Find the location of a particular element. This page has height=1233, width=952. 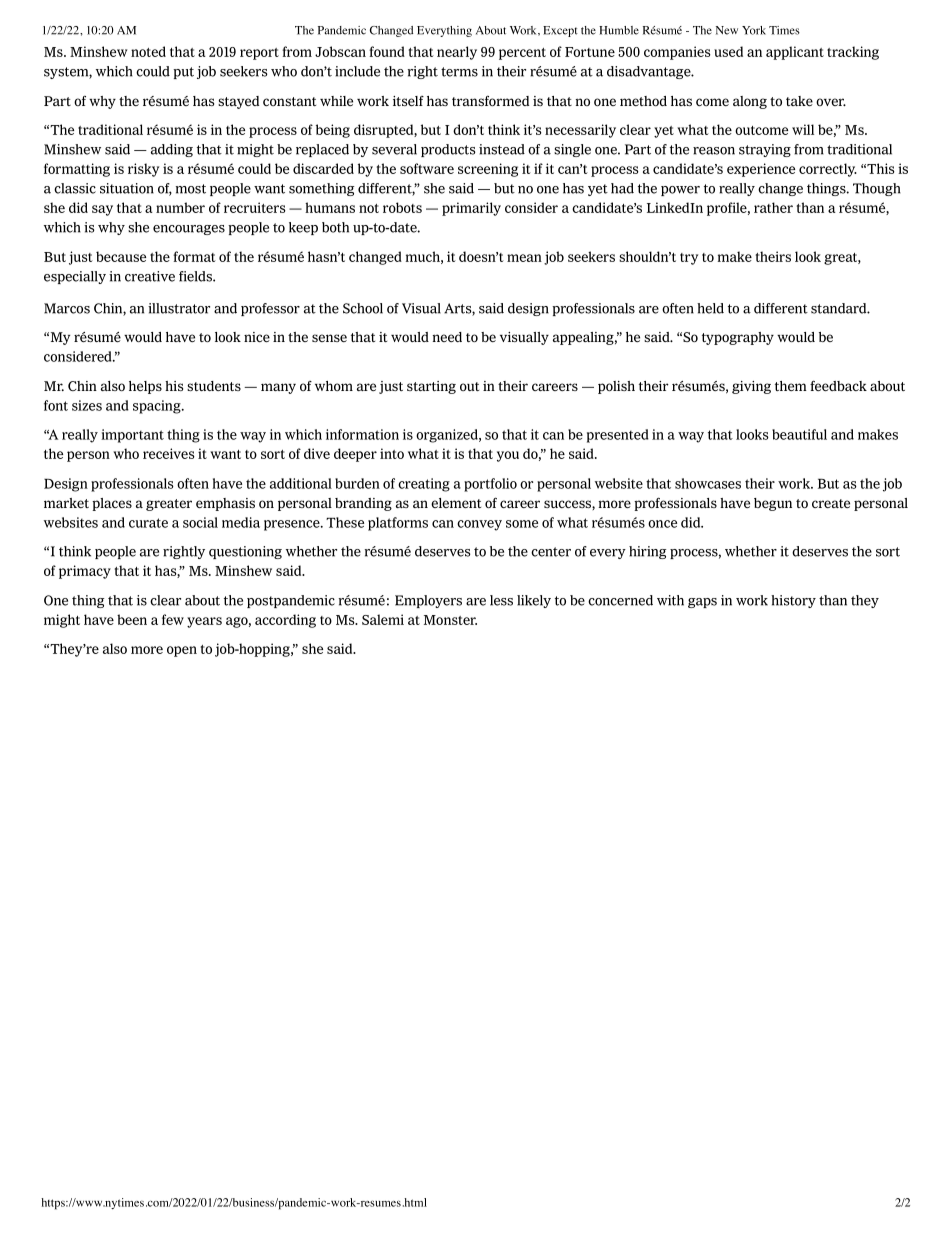

Monster is located at coordinates (450, 620).
